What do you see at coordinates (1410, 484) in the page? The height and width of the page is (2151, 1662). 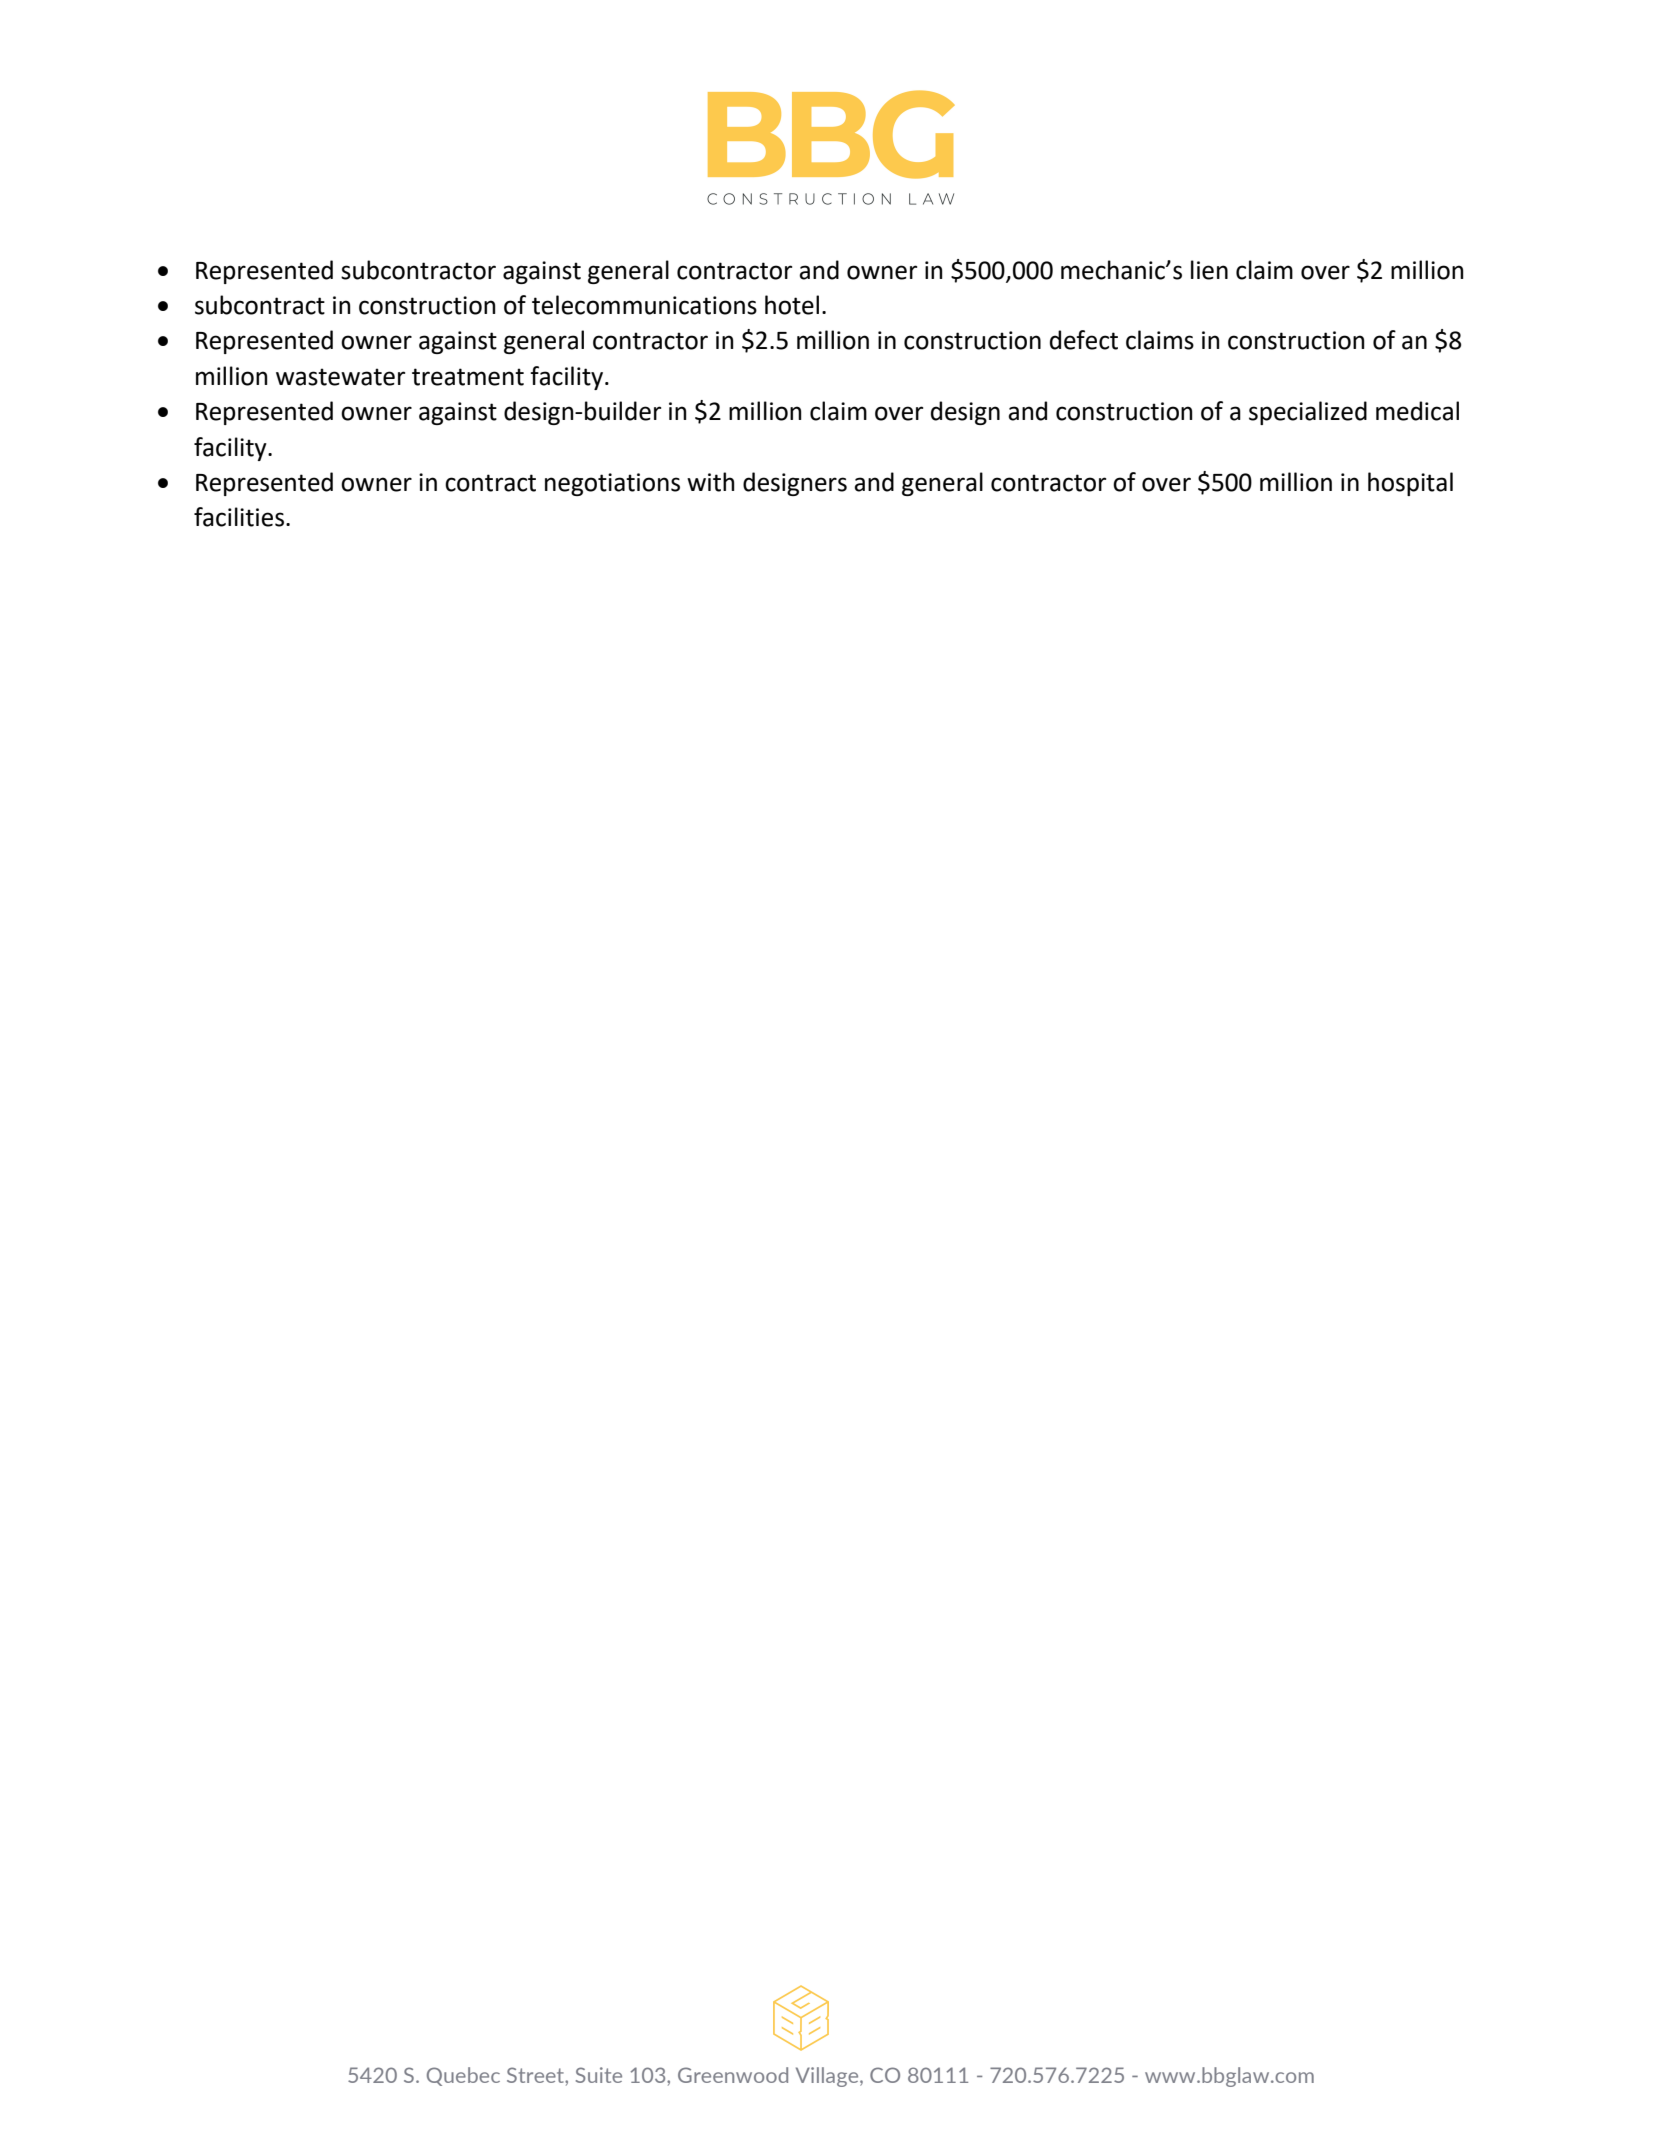 I see `hospital` at bounding box center [1410, 484].
